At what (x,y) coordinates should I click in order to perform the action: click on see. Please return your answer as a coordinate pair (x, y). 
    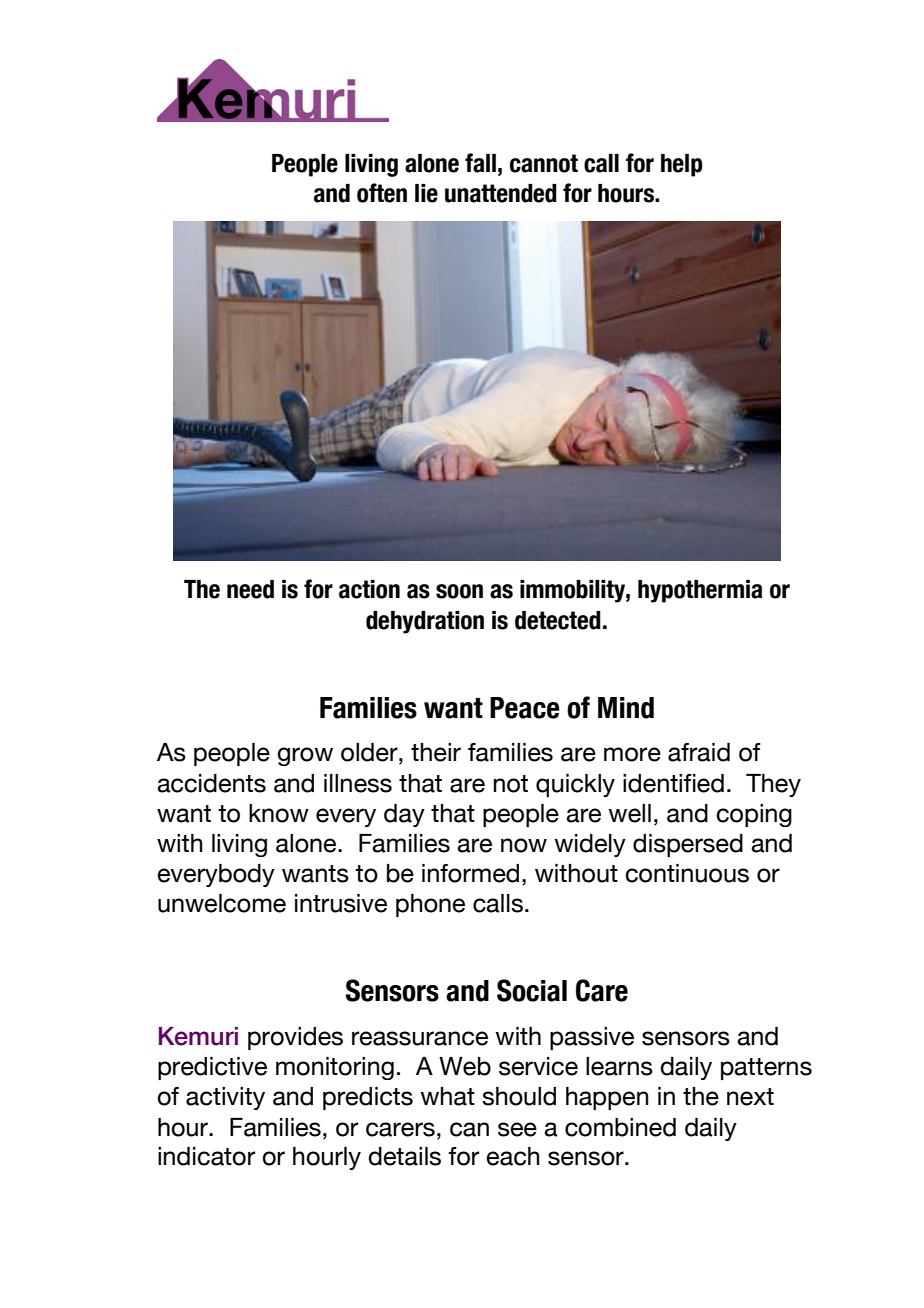
    Looking at the image, I should click on (517, 1129).
